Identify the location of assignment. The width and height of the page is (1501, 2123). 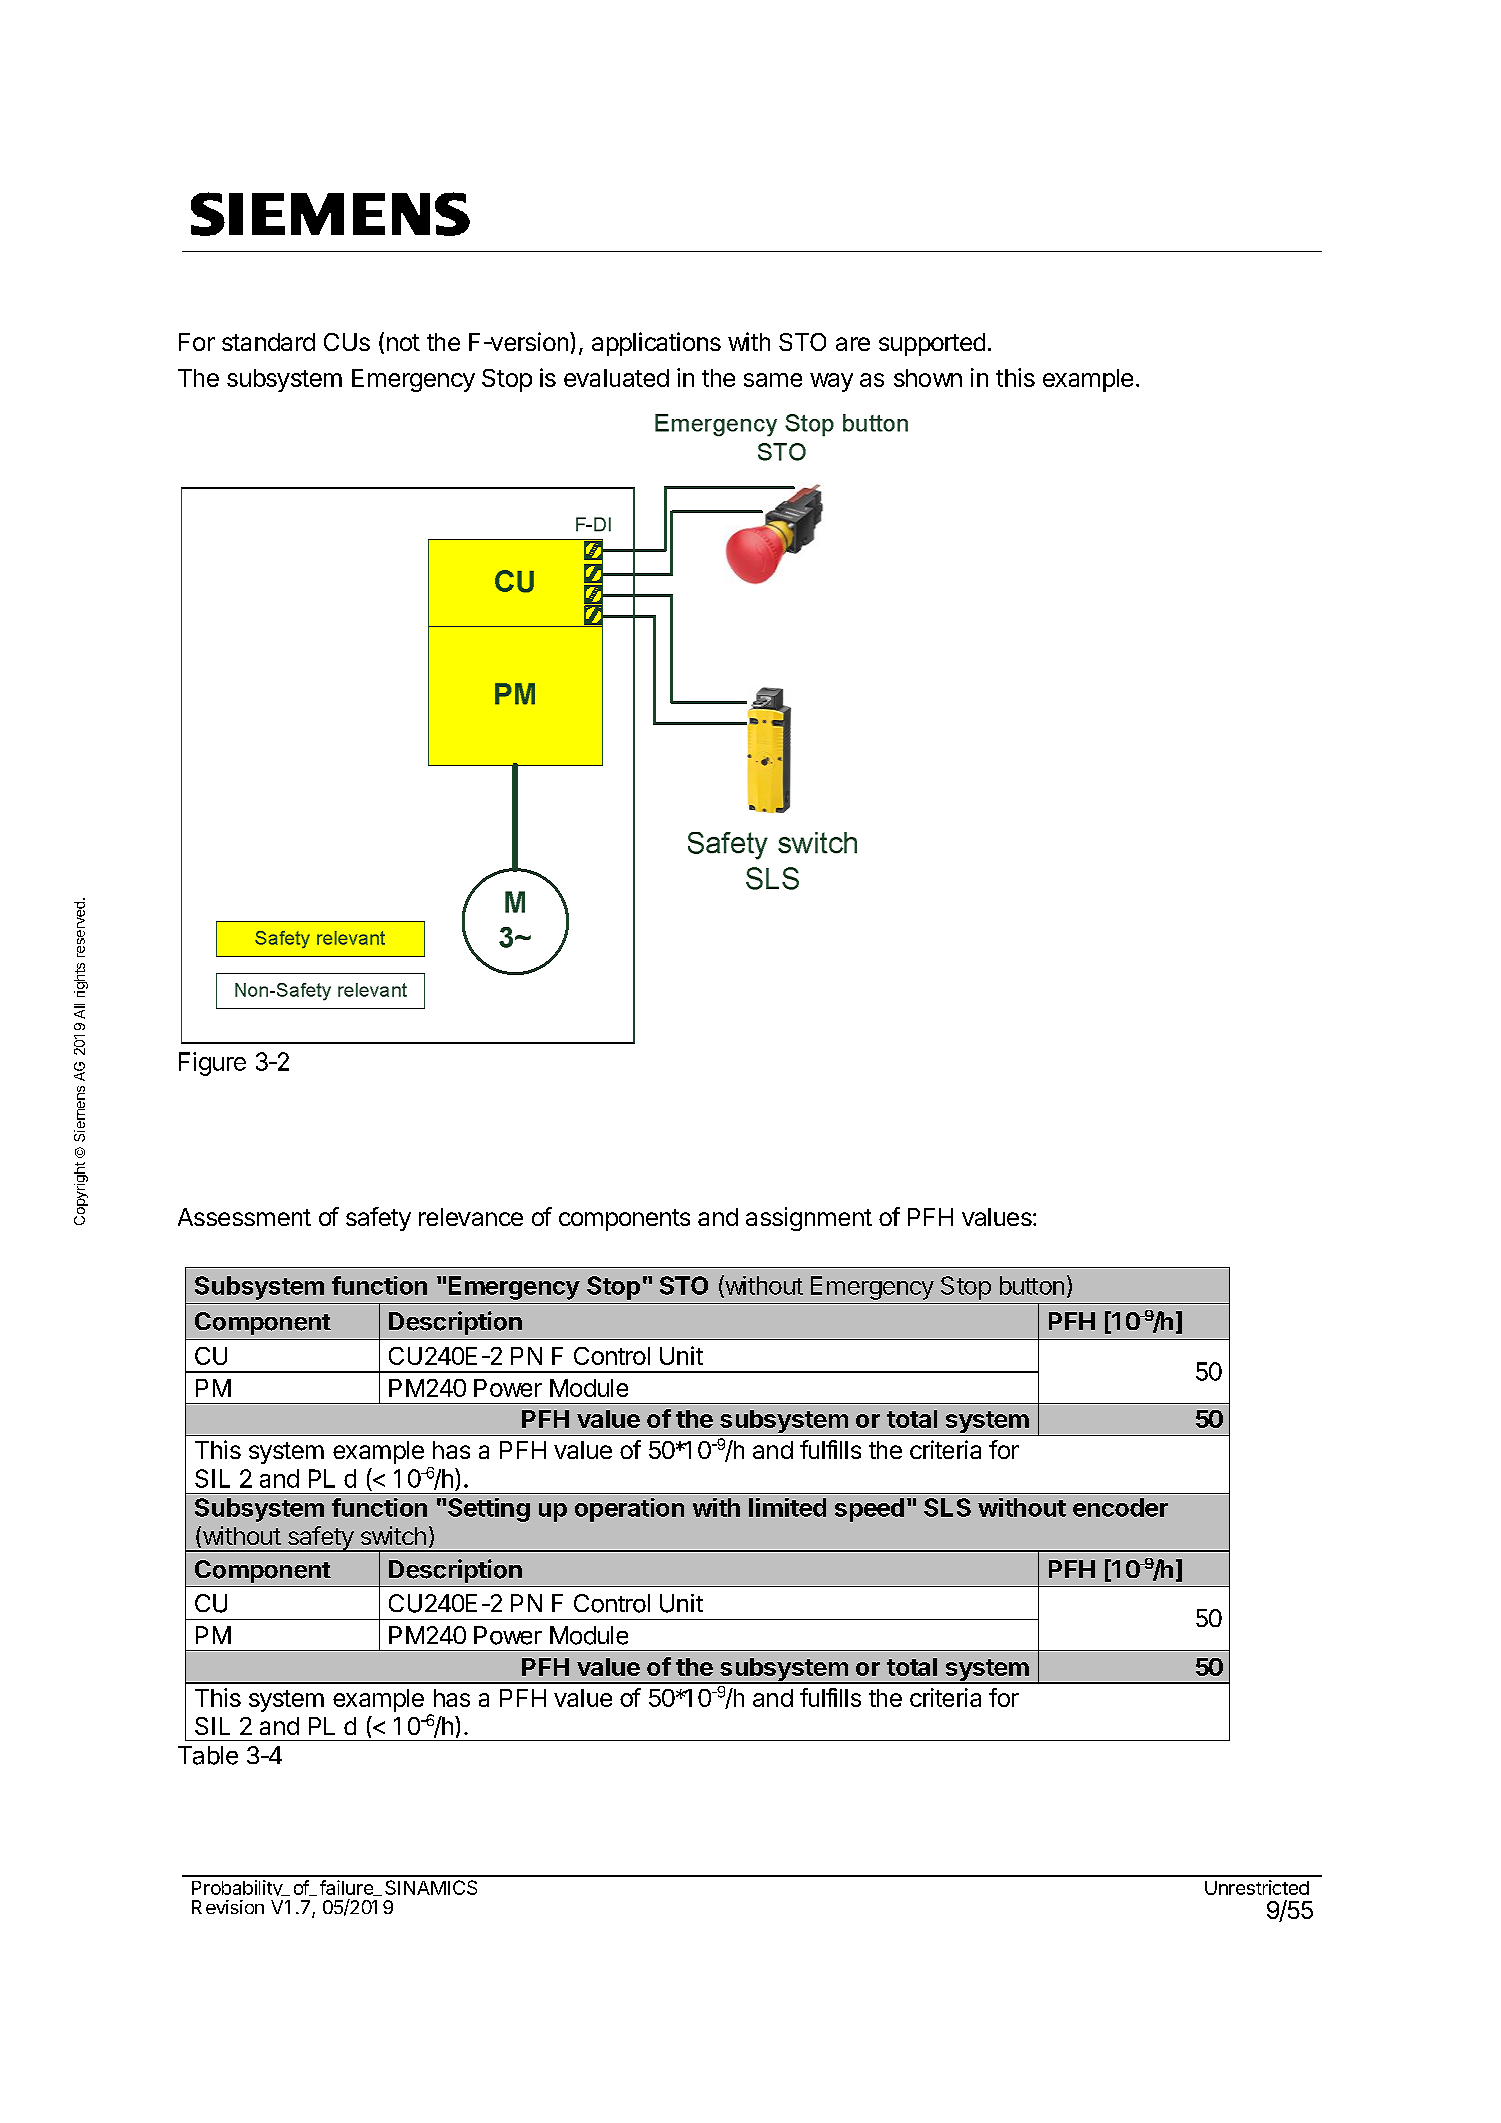
(809, 1219).
